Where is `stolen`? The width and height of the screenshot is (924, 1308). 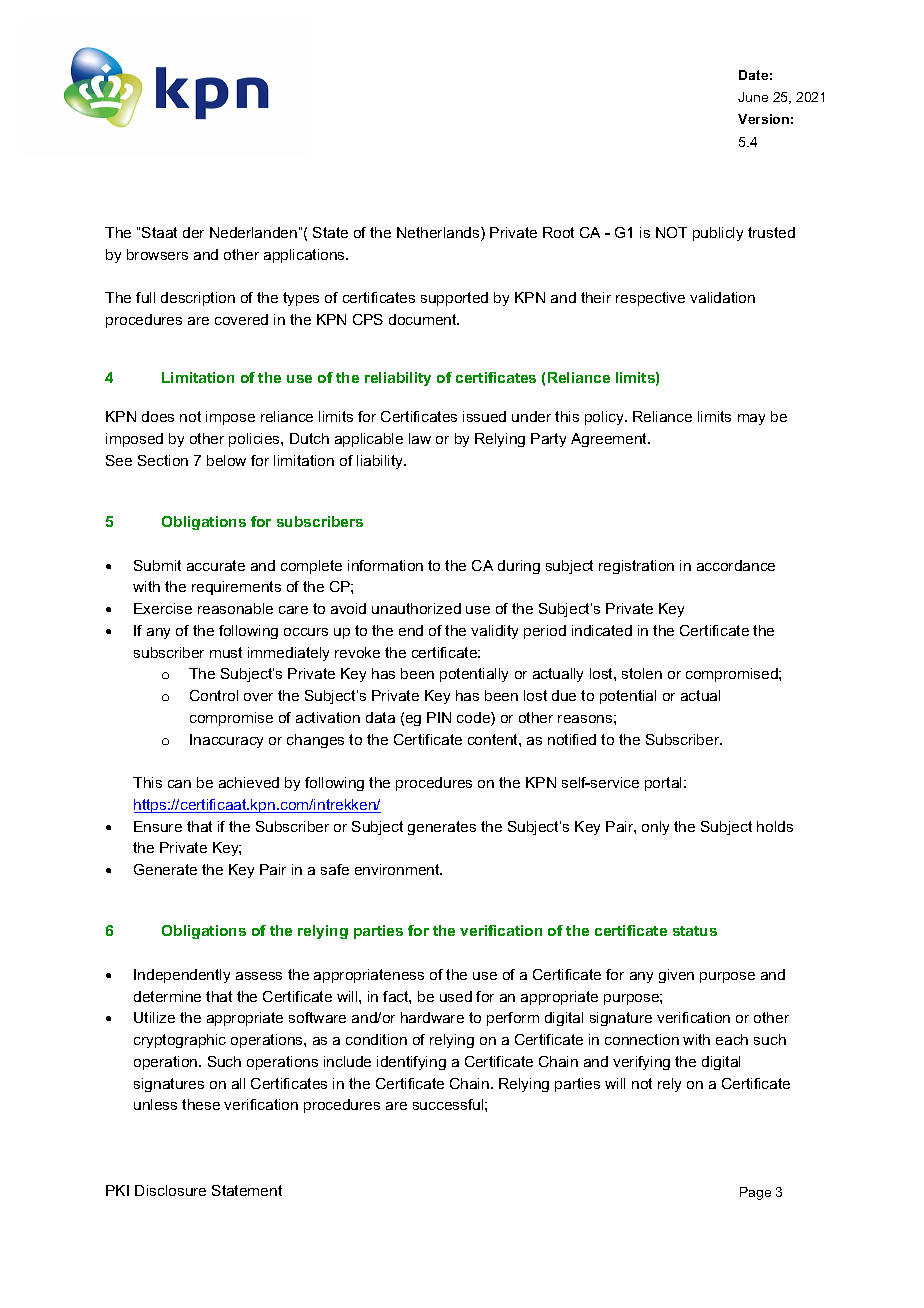
stolen is located at coordinates (642, 673).
